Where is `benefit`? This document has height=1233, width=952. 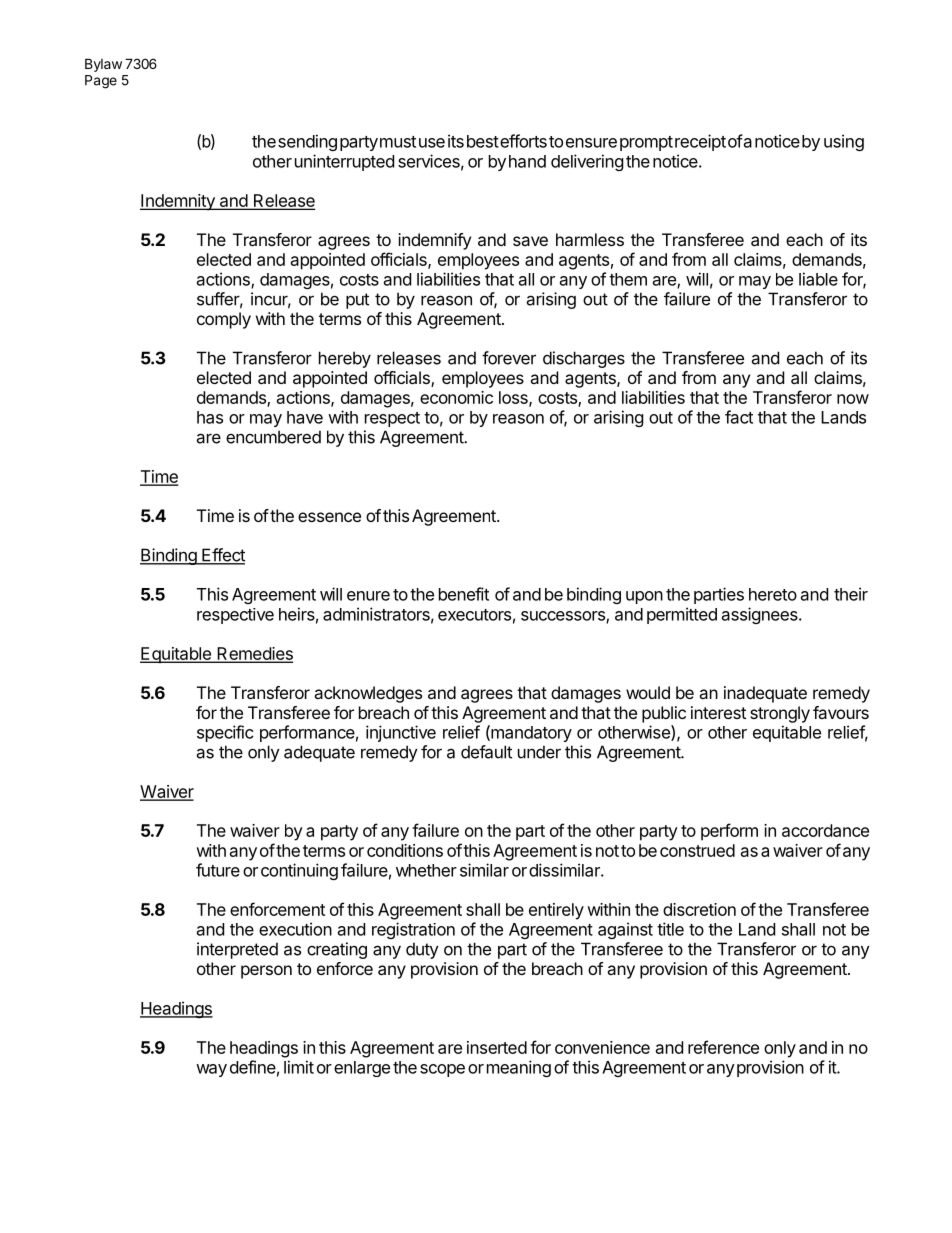 benefit is located at coordinates (464, 594).
